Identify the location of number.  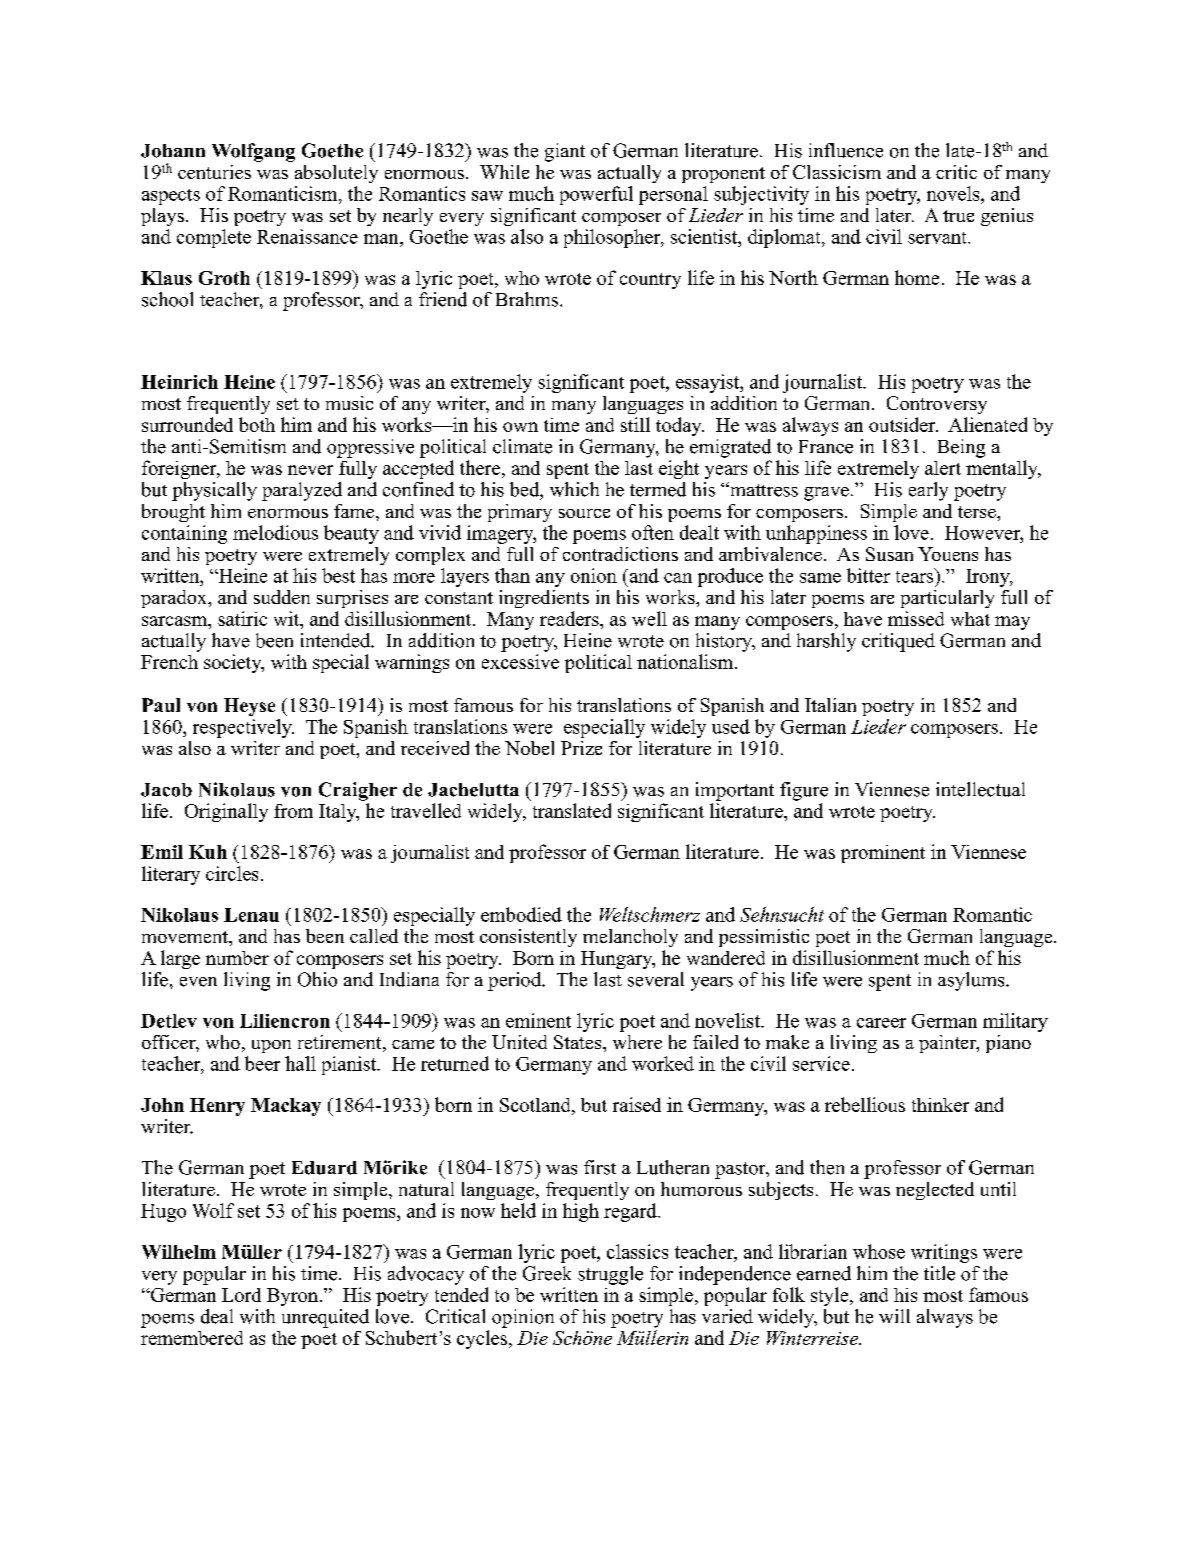
(237, 958).
